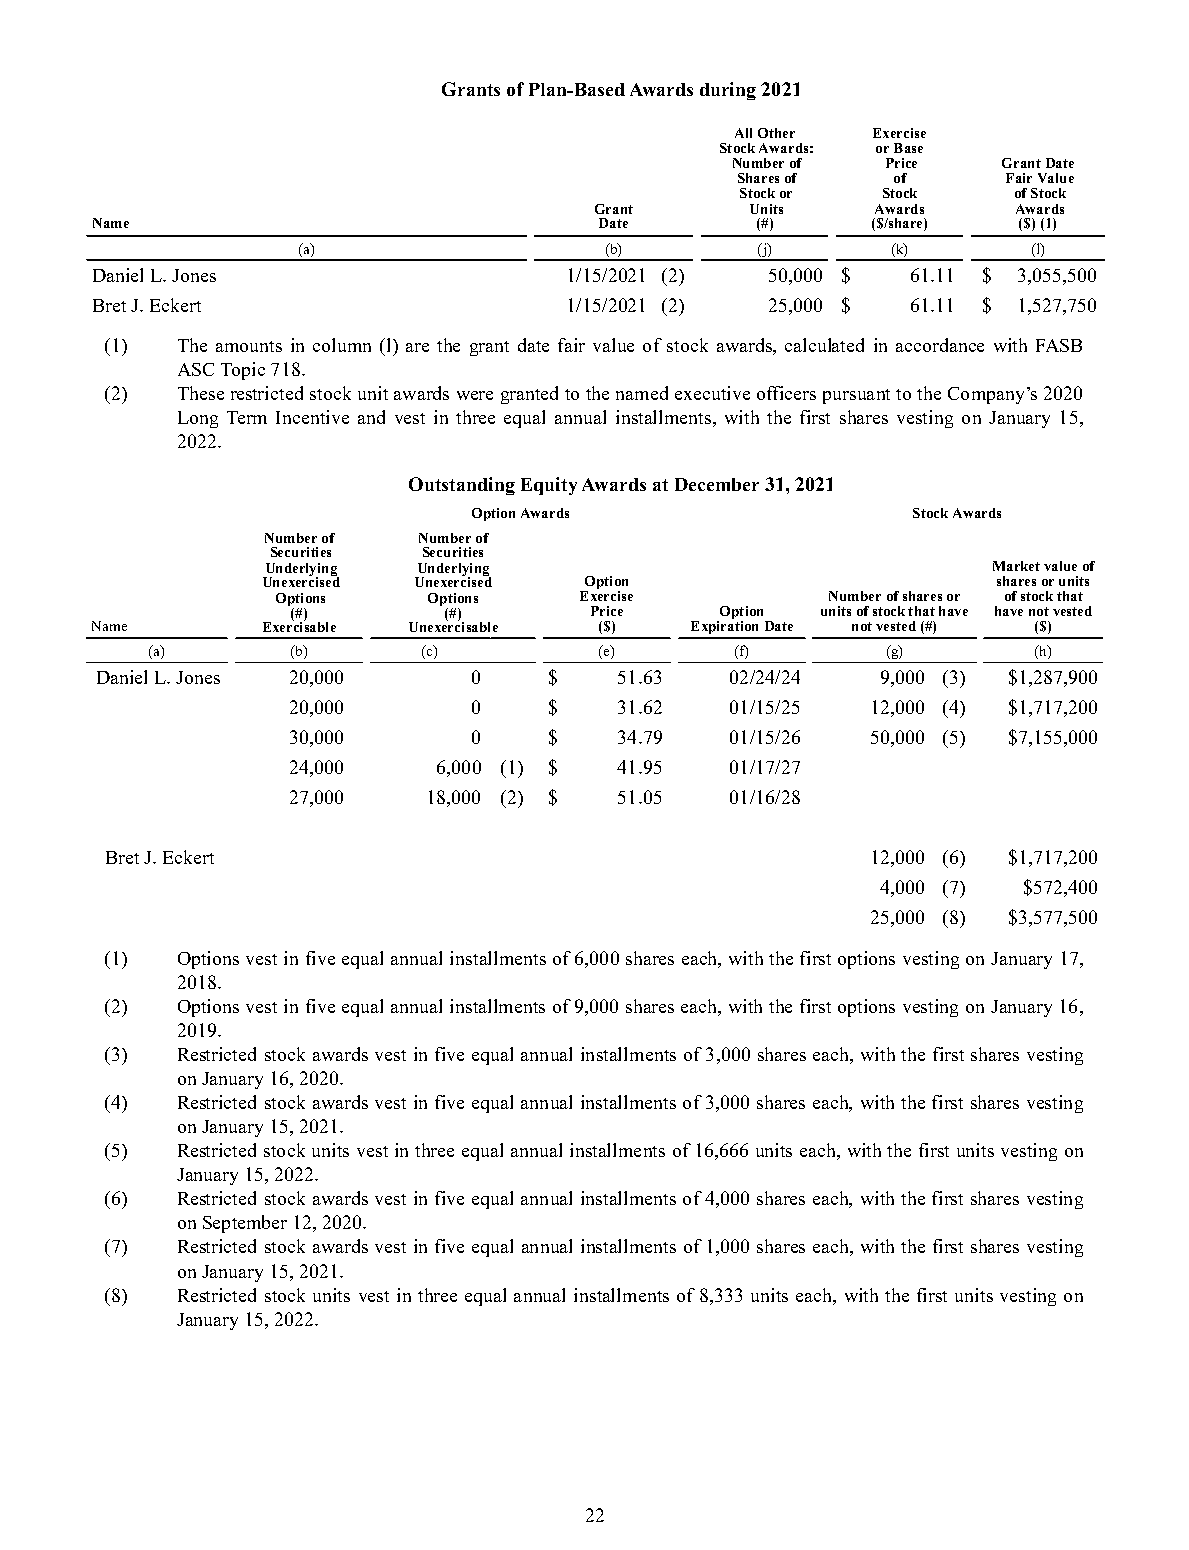 Image resolution: width=1189 pixels, height=1550 pixels. What do you see at coordinates (342, 345) in the document?
I see `column` at bounding box center [342, 345].
